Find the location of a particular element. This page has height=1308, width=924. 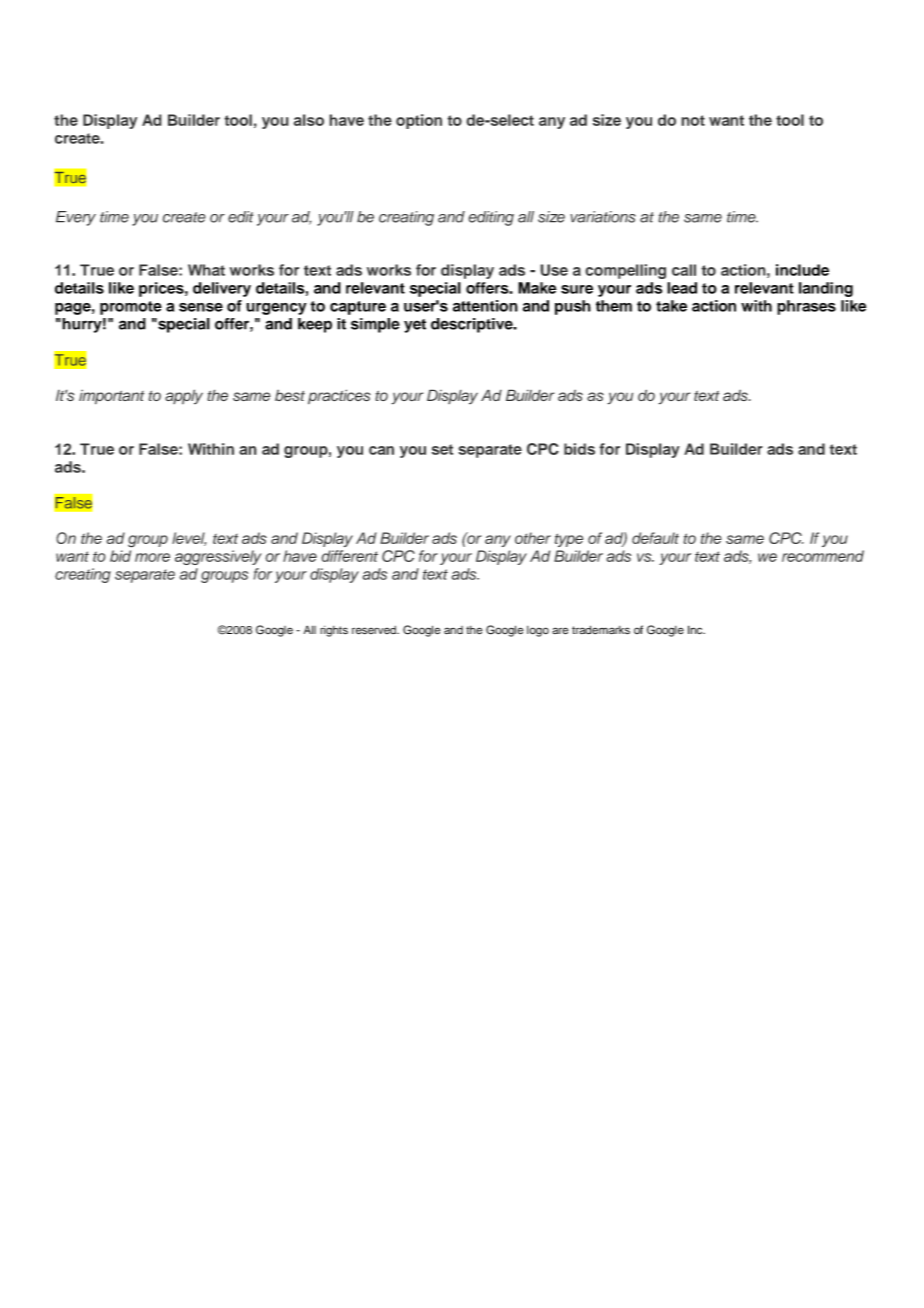

trademarks is located at coordinates (601, 630).
